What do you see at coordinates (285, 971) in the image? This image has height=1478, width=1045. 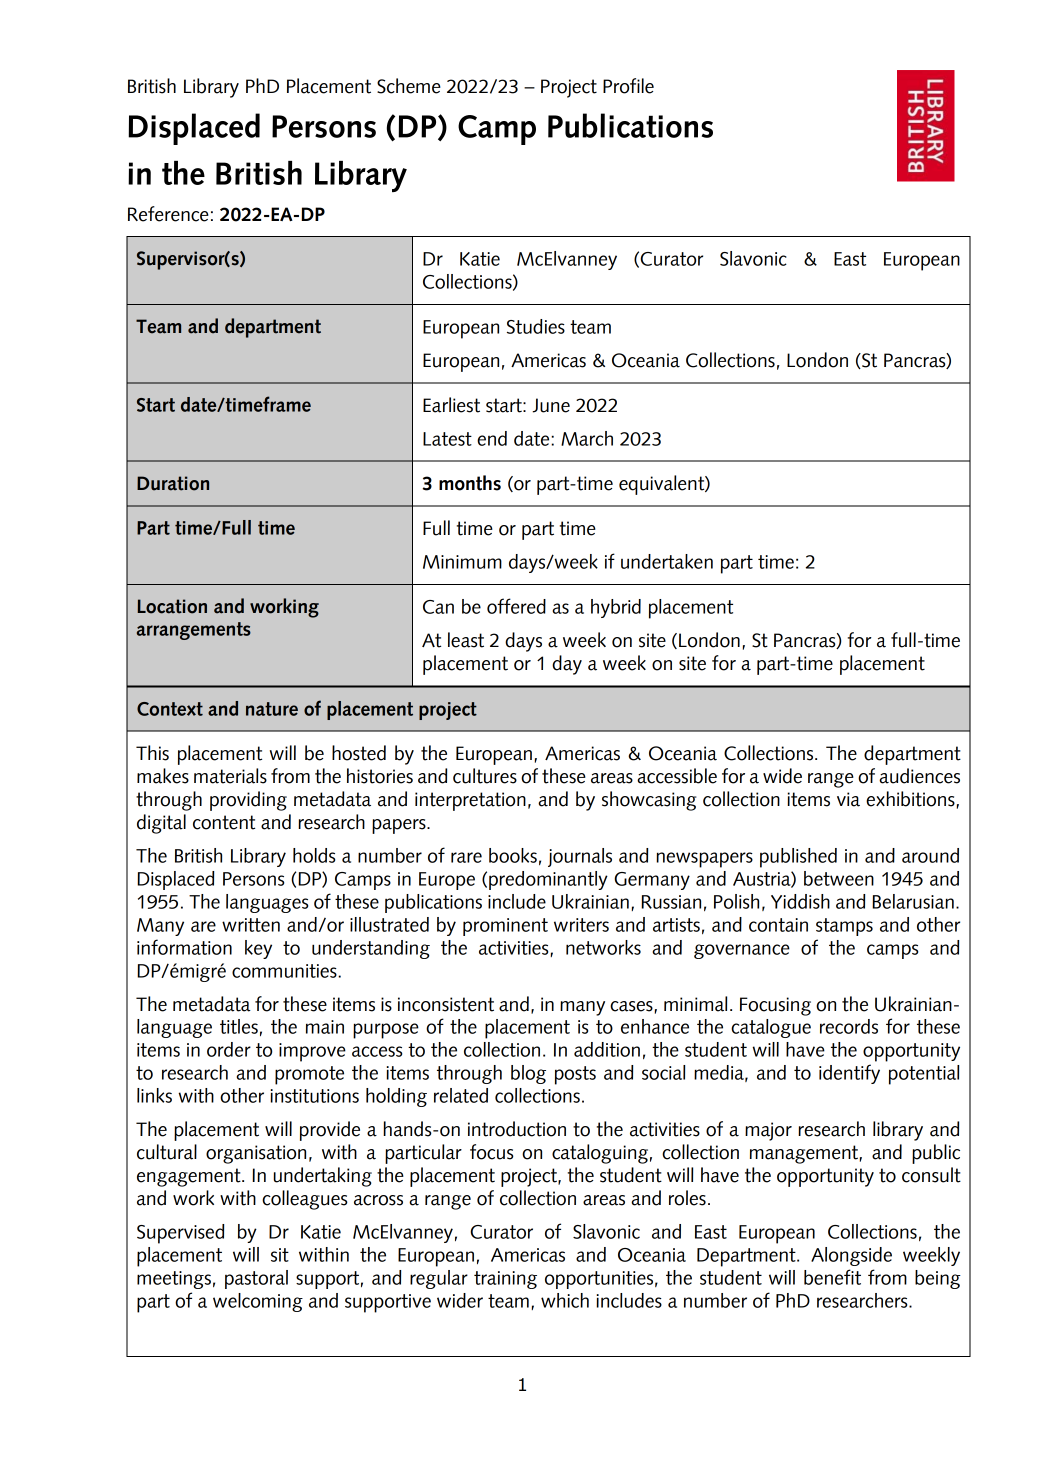 I see `communities` at bounding box center [285, 971].
